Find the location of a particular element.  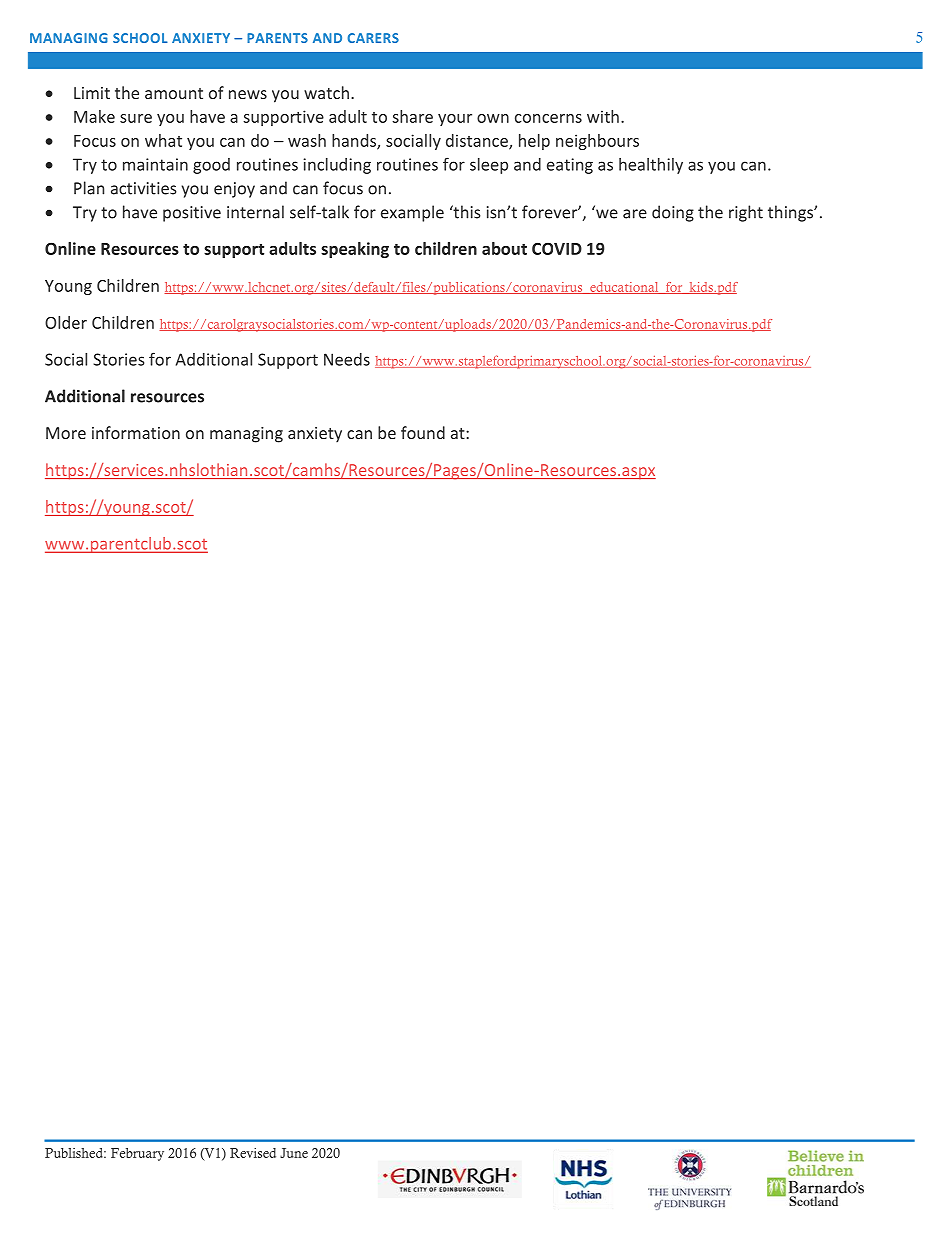

found is located at coordinates (423, 432).
